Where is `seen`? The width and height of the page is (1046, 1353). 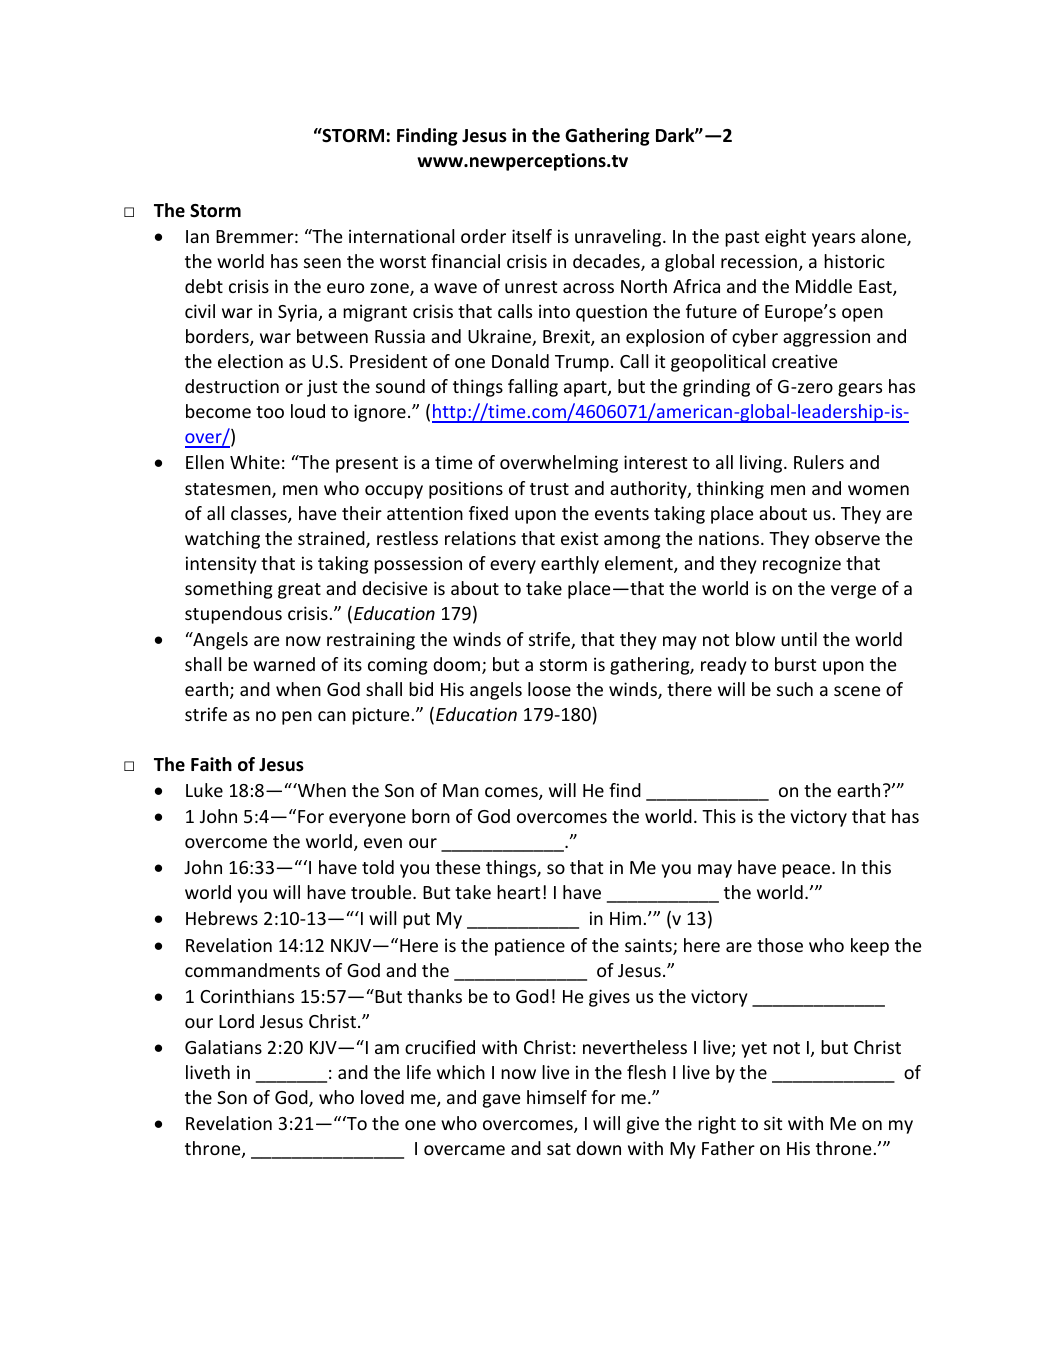
seen is located at coordinates (322, 263).
